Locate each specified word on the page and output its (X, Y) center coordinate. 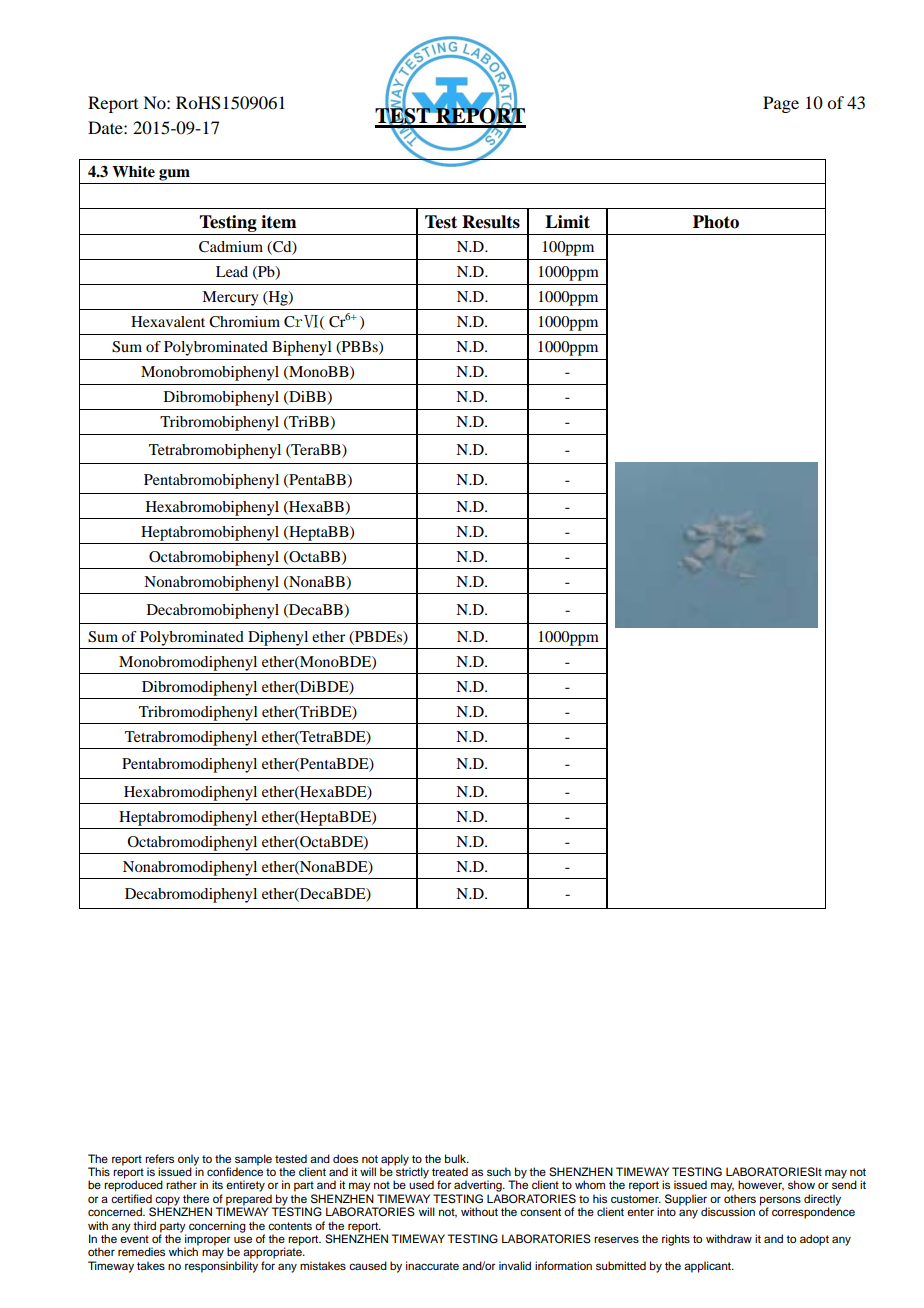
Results (491, 222)
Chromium (244, 322)
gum (174, 175)
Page (781, 104)
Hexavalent (168, 321)
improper (207, 1241)
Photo (716, 222)
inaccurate (432, 1265)
